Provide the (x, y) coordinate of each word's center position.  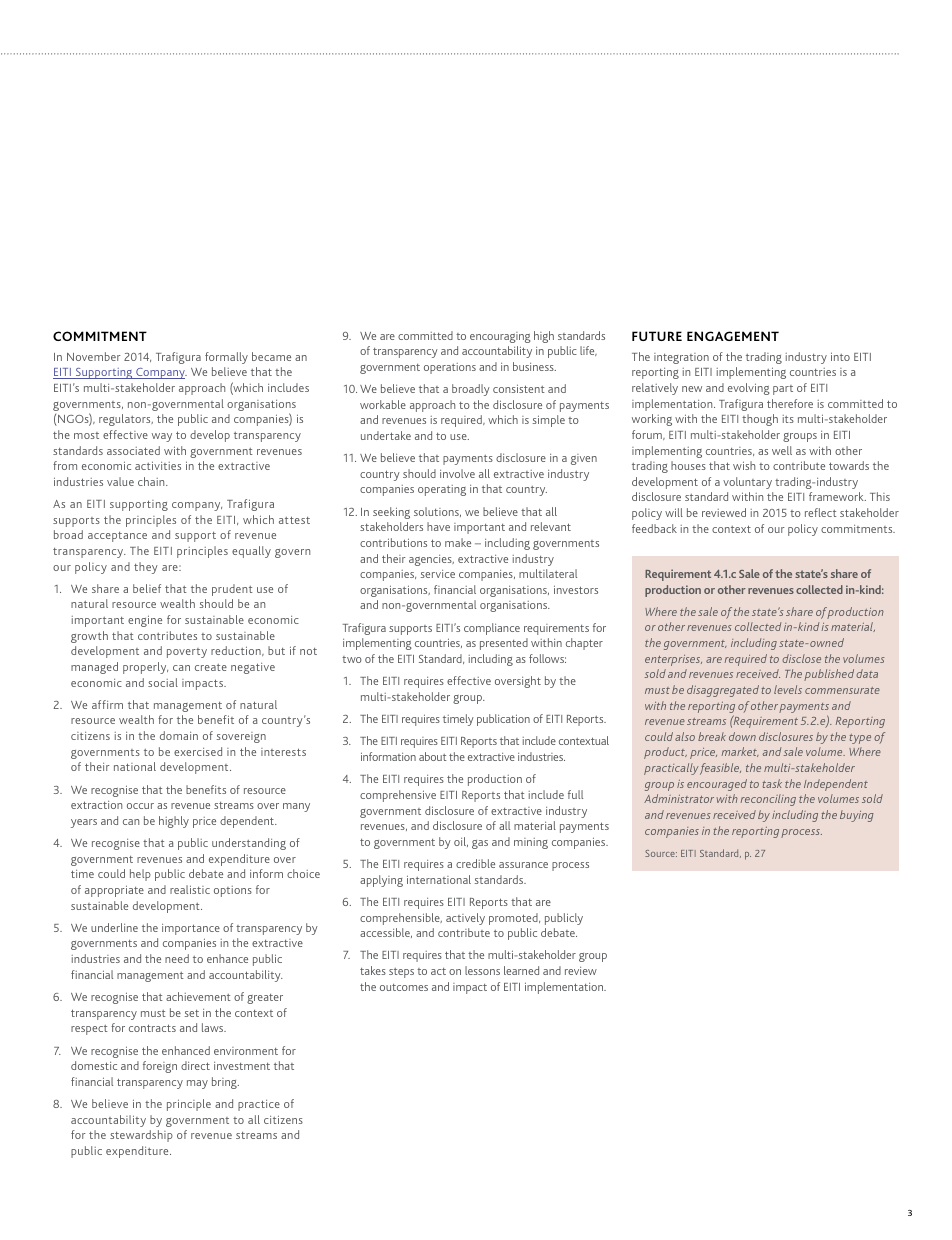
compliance (492, 629)
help (140, 875)
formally (226, 358)
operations (450, 368)
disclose (801, 658)
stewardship (141, 1136)
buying (856, 816)
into (840, 356)
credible (475, 863)
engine (145, 621)
